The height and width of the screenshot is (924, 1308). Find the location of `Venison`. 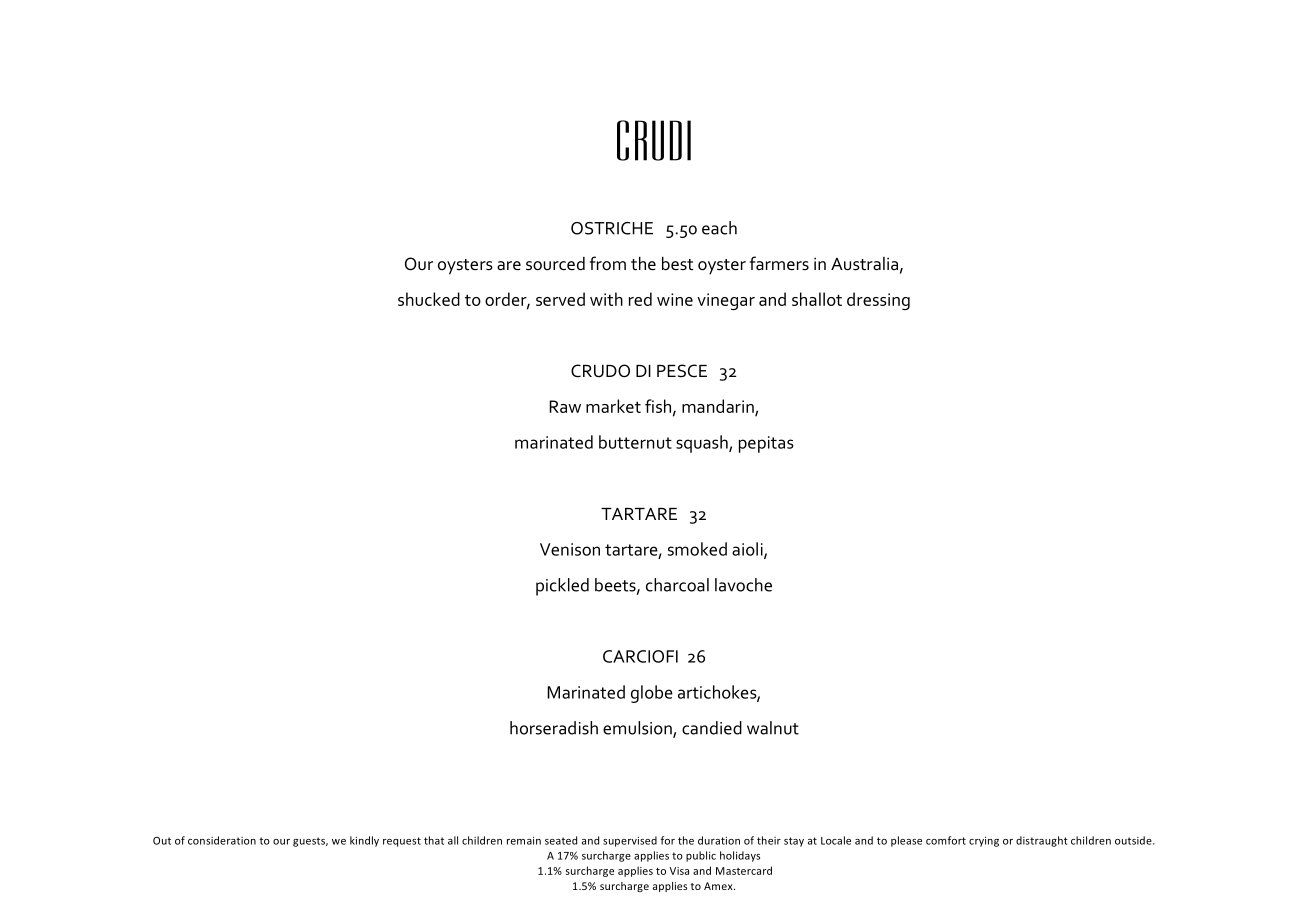

Venison is located at coordinates (570, 549).
